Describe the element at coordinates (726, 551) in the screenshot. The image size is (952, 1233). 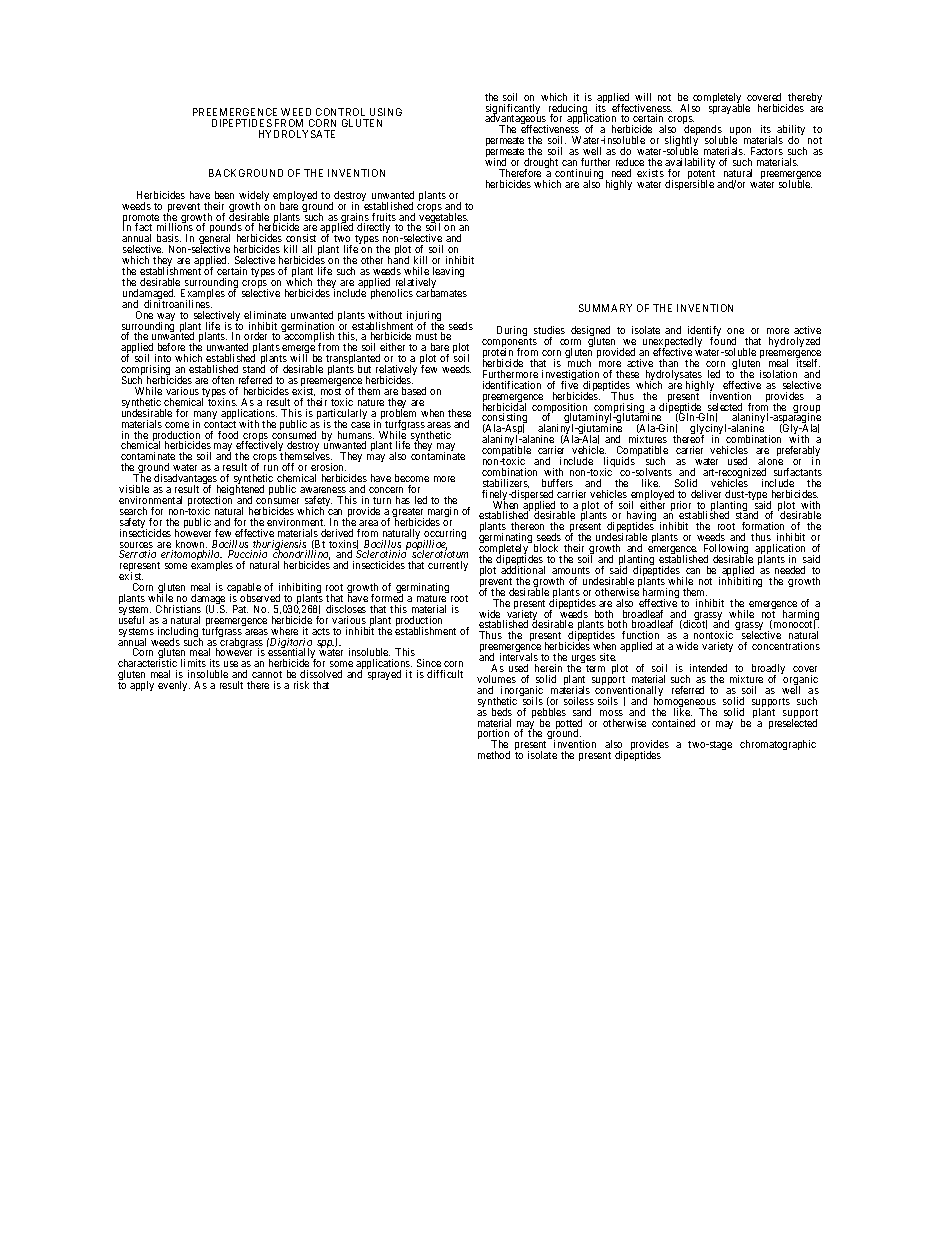
I see `Following` at that location.
